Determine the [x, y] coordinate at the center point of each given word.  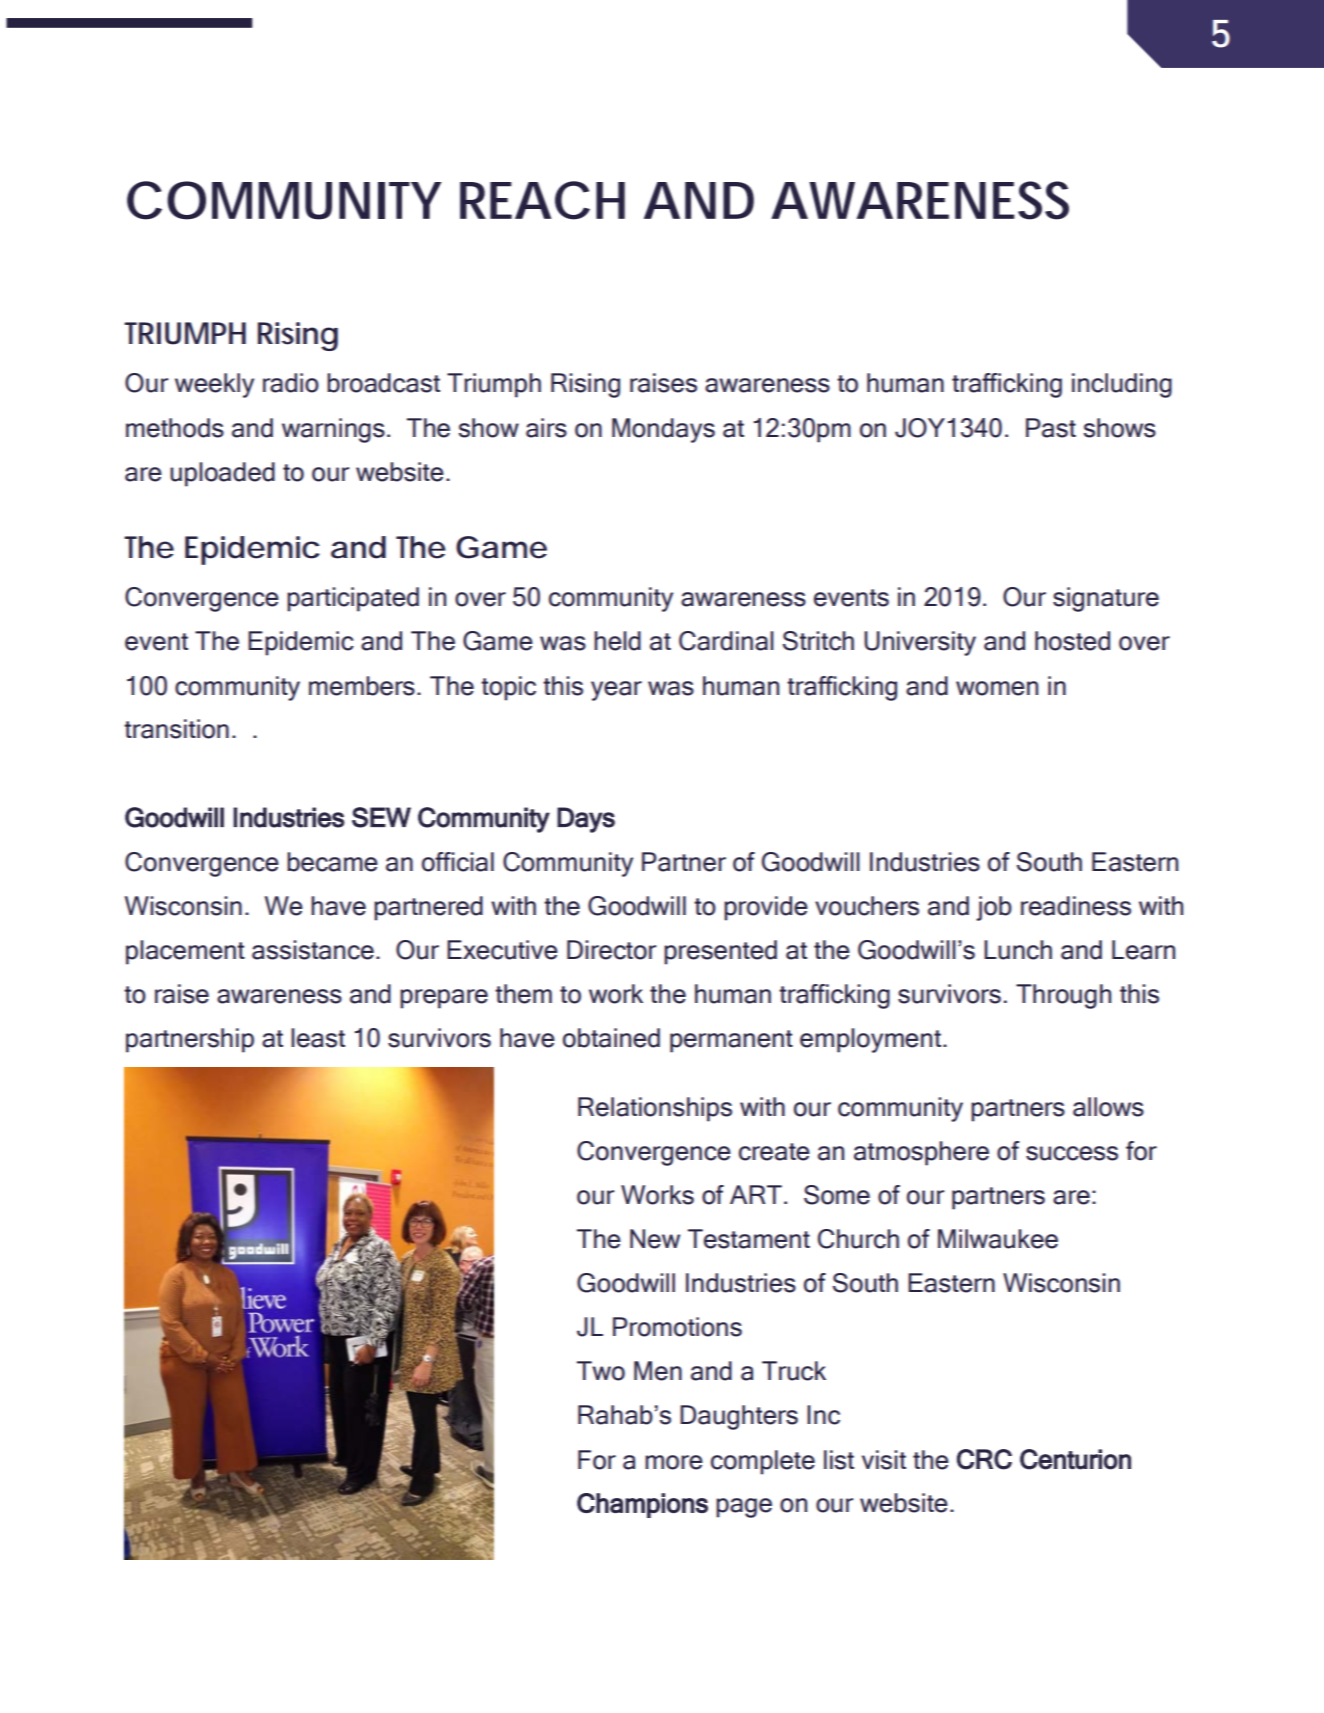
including [1122, 385]
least [318, 1038]
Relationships [655, 1109]
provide [766, 908]
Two [601, 1371]
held [617, 641]
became [332, 862]
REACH [542, 200]
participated [353, 599]
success [1072, 1153]
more [674, 1462]
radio [291, 383]
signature [1106, 599]
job [994, 908]
